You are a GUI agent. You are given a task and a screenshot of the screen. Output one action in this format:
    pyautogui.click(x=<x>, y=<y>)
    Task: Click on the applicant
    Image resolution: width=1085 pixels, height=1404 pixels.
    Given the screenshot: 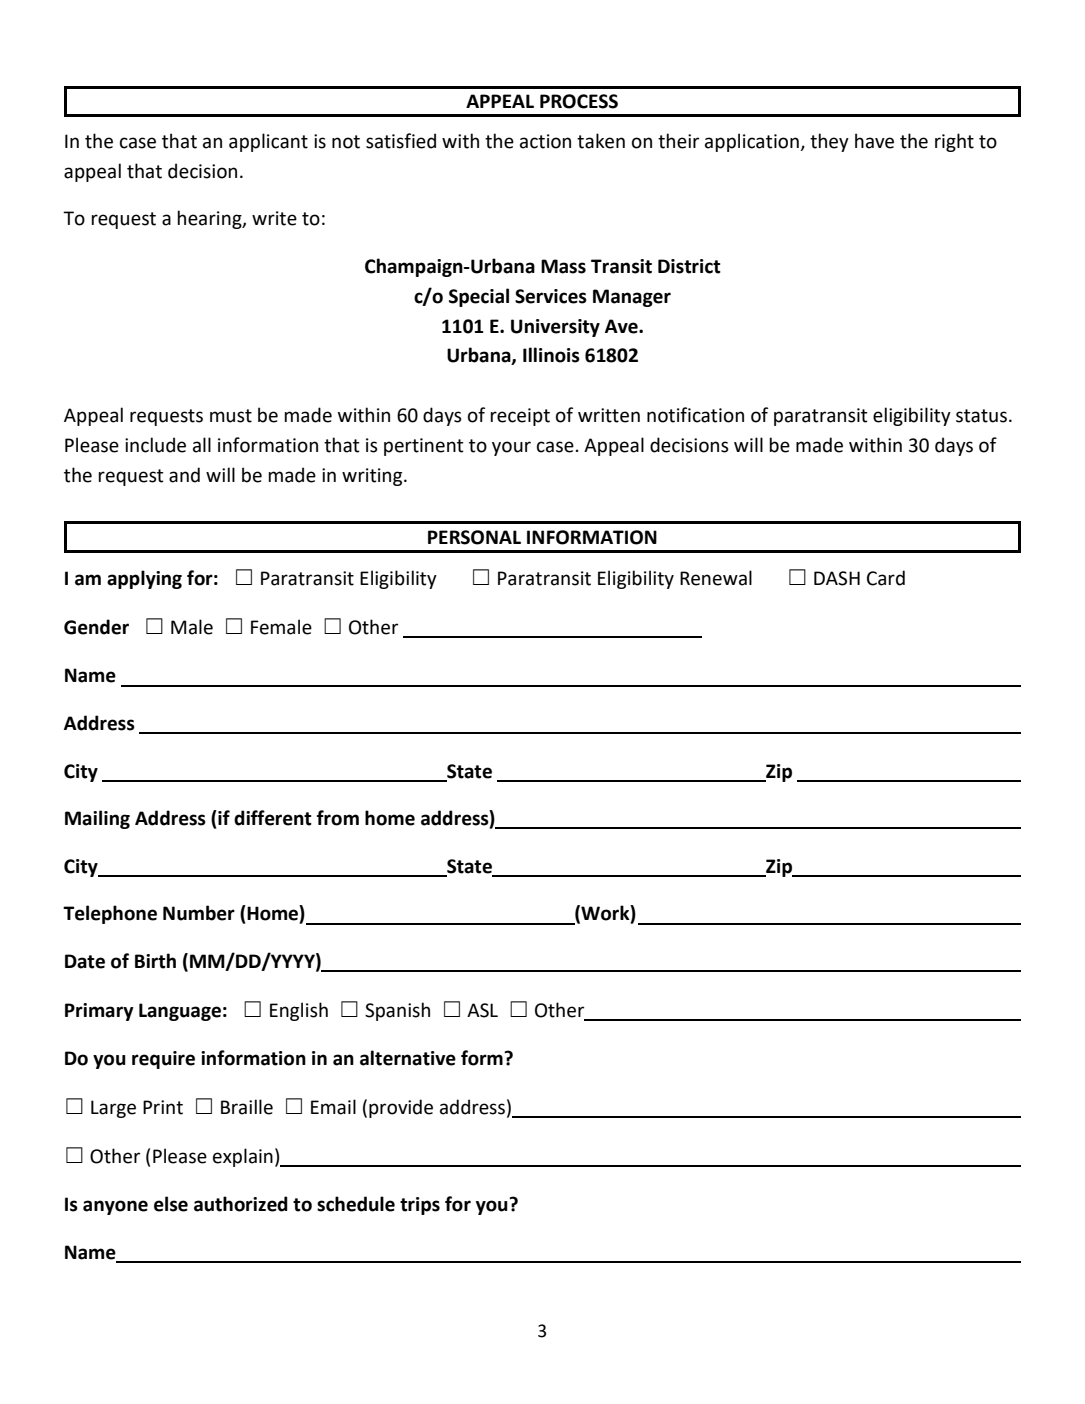 What is the action you would take?
    pyautogui.click(x=268, y=142)
